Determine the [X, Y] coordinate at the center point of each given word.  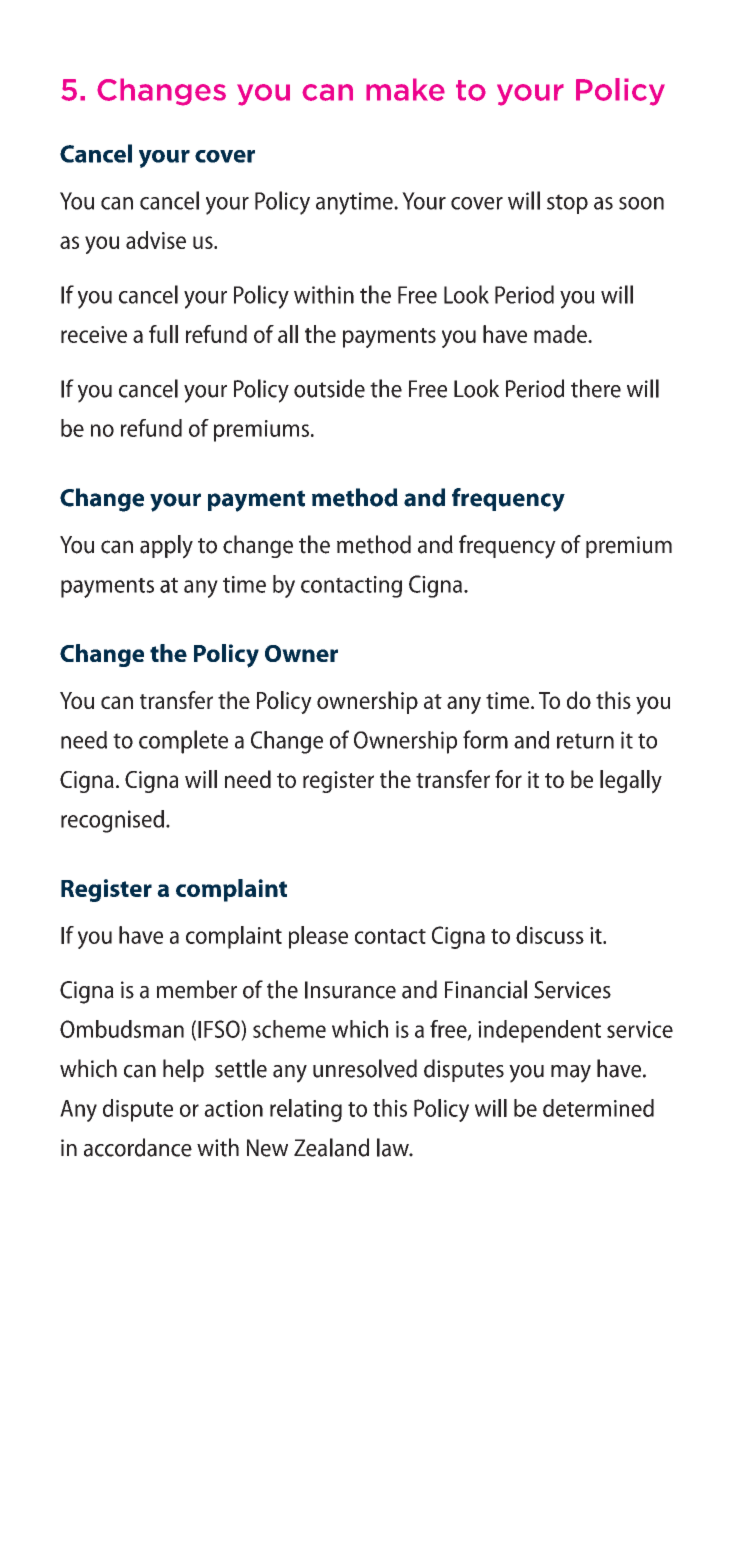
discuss [550, 935]
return [585, 741]
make [405, 89]
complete [183, 742]
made [561, 334]
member [197, 989]
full [163, 334]
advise [156, 240]
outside [329, 388]
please [318, 937]
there [596, 388]
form [485, 739]
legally [631, 782]
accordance [138, 1147]
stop [567, 204]
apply [166, 547]
